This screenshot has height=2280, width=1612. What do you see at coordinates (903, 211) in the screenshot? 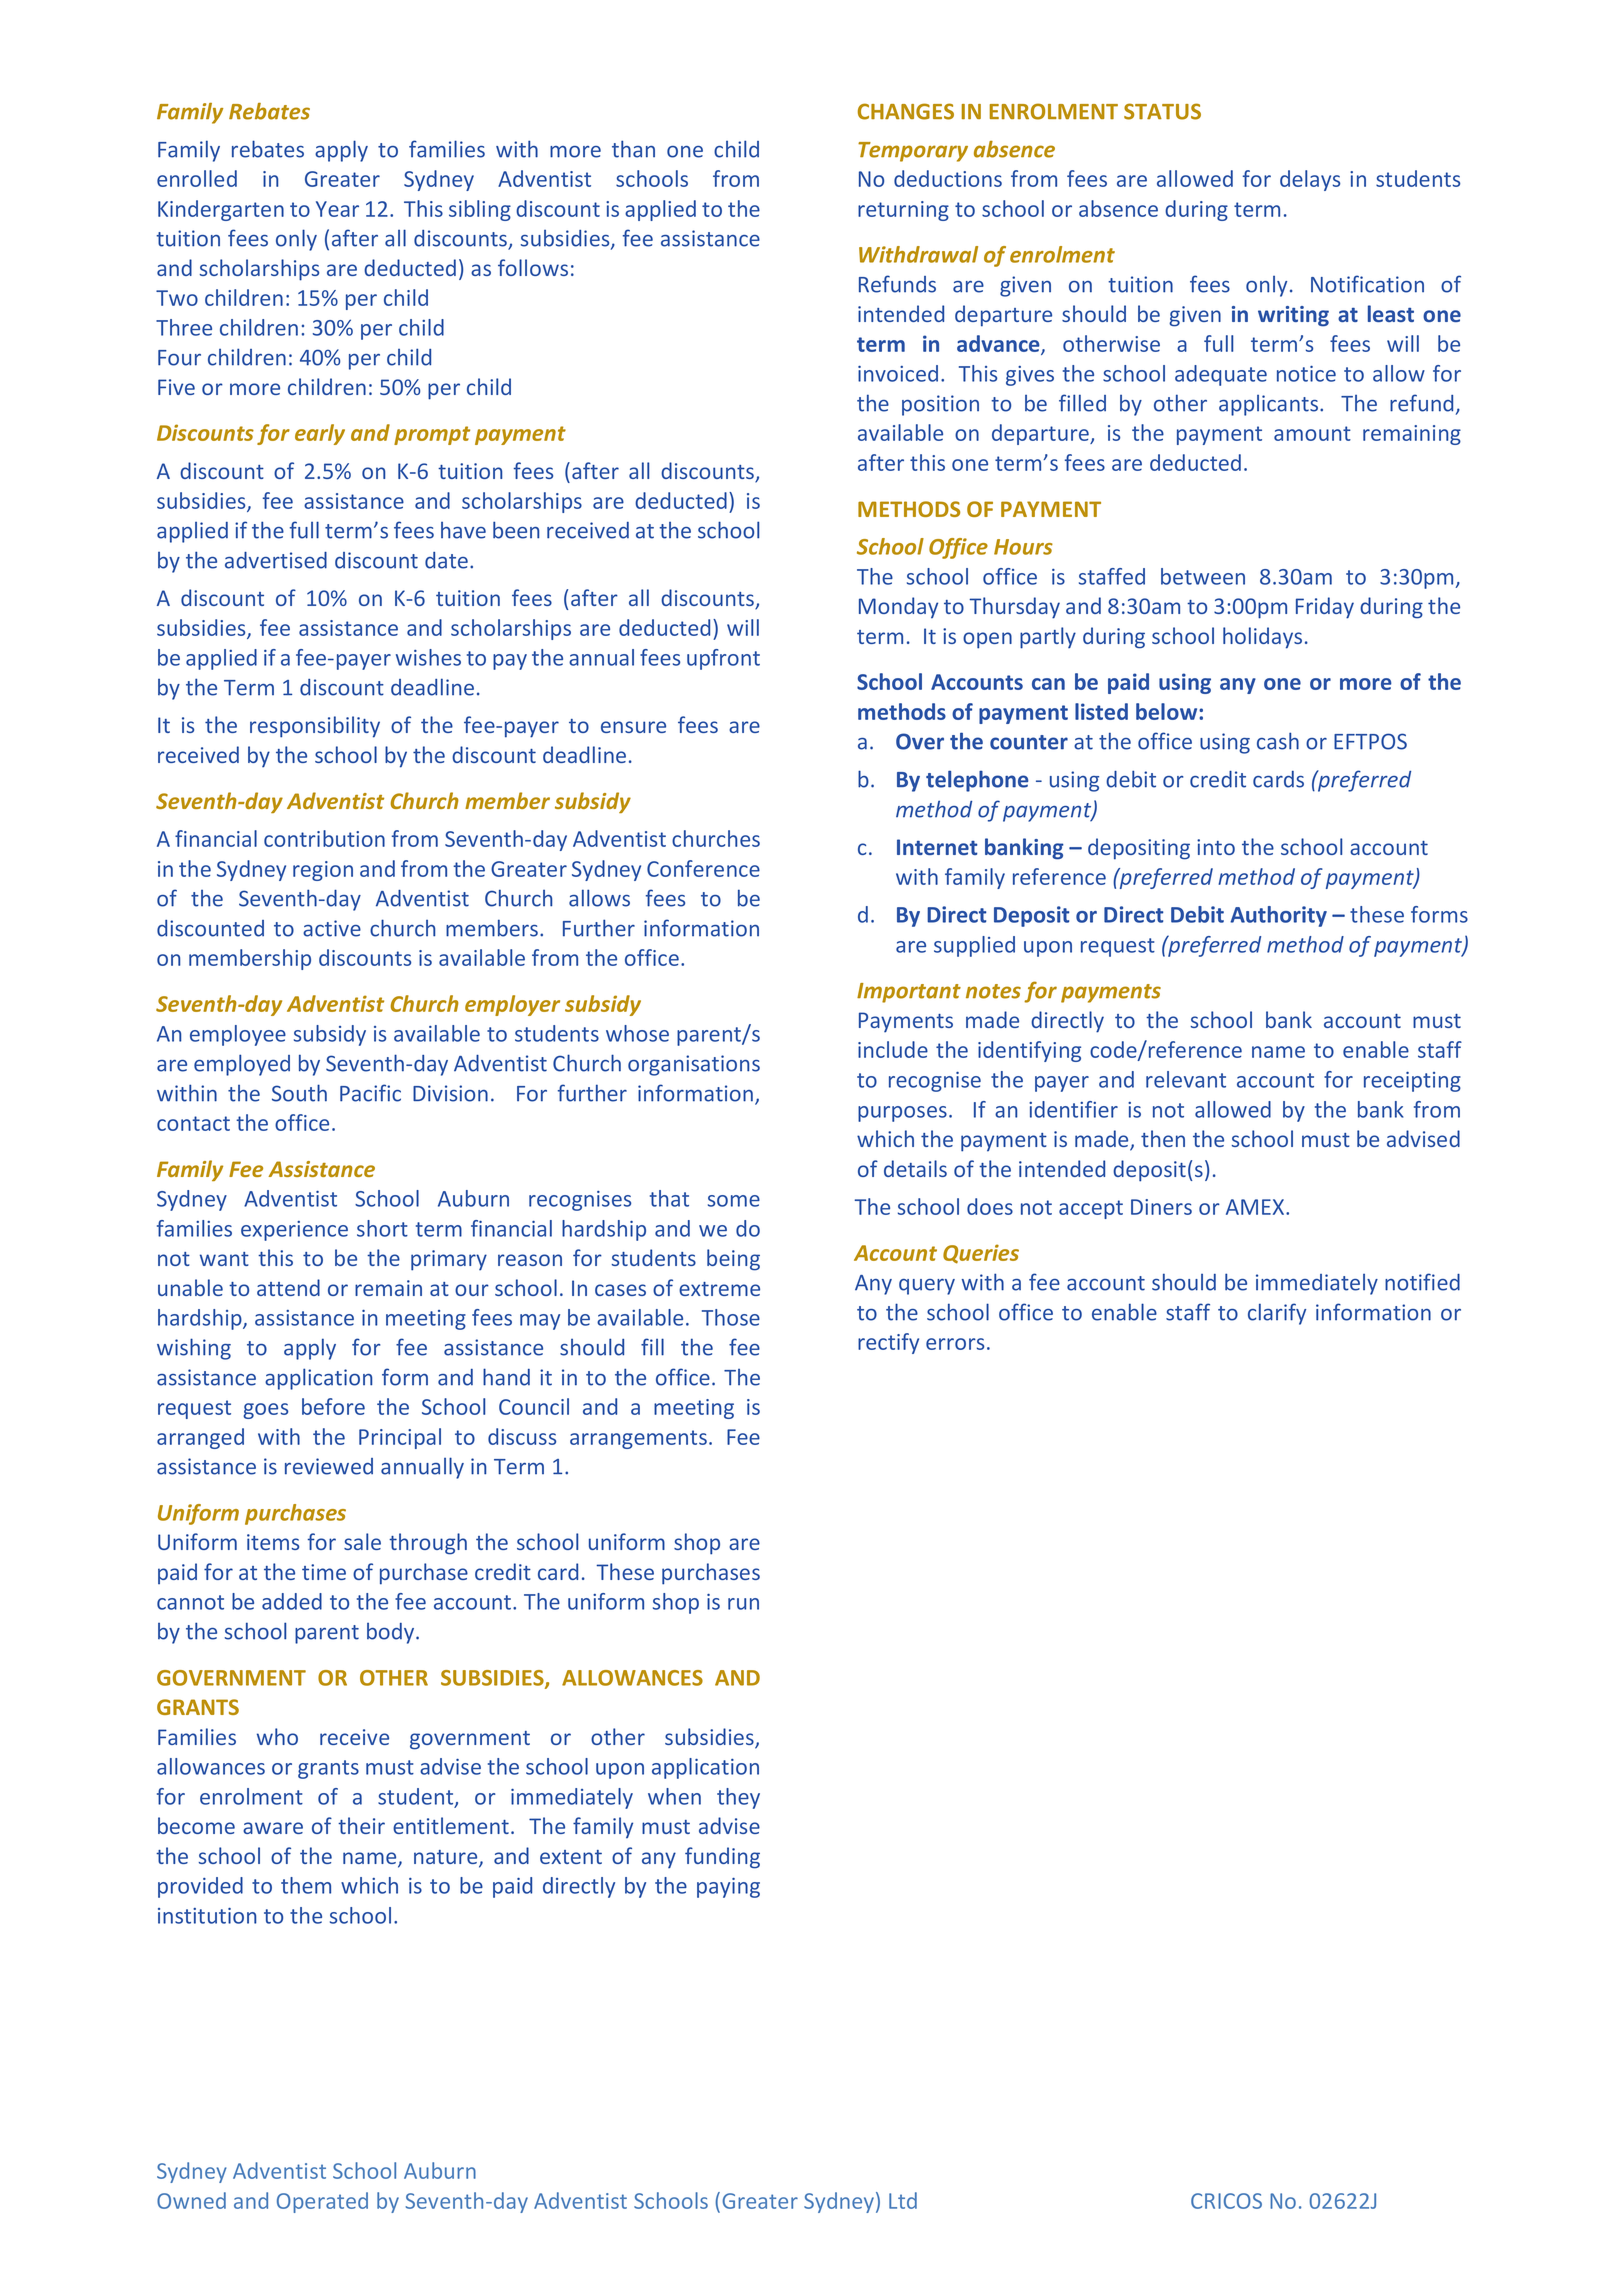
I see `returning` at bounding box center [903, 211].
